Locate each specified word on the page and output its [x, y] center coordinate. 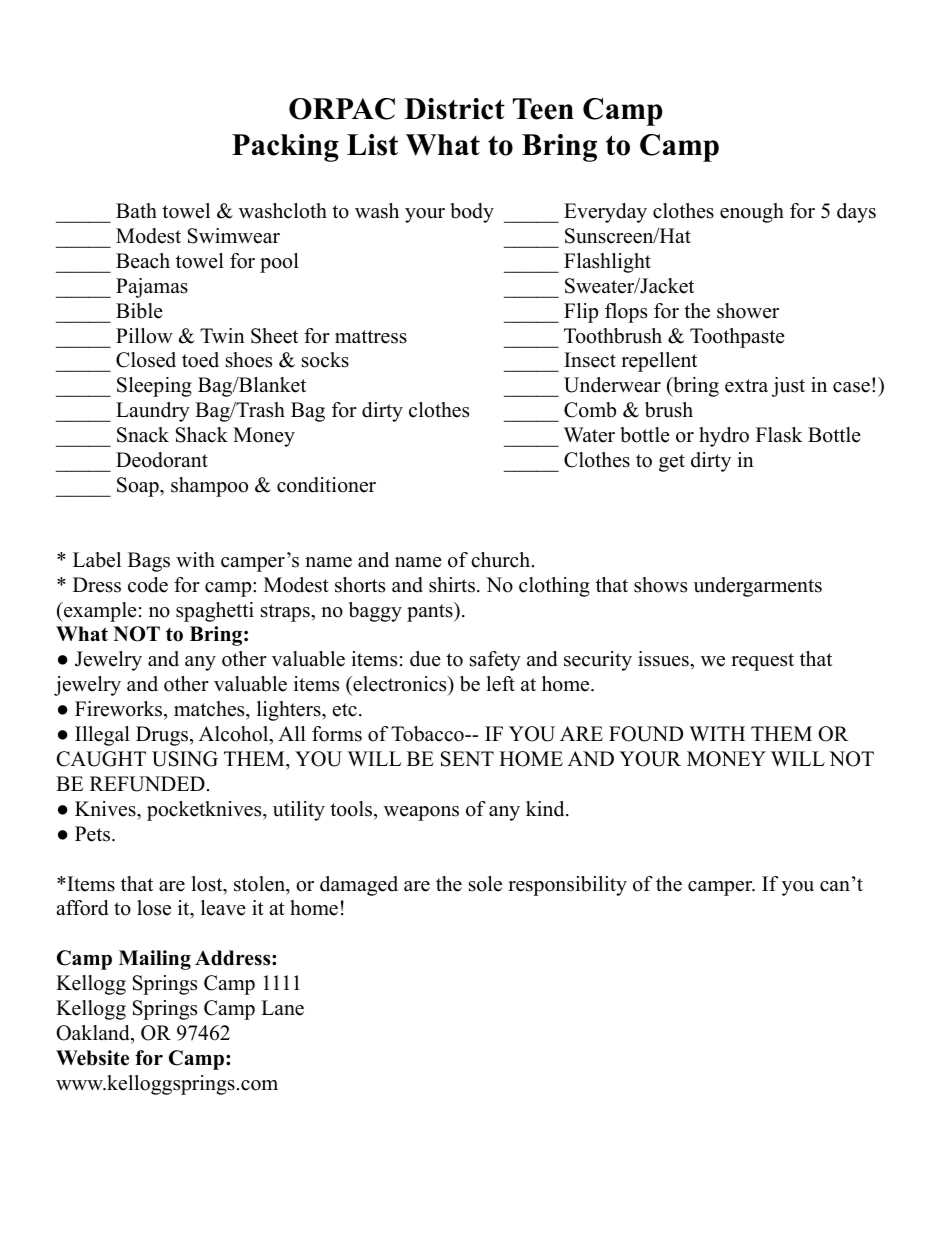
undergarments [757, 587]
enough [752, 213]
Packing [285, 148]
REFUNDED [147, 784]
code [148, 585]
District [454, 109]
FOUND [646, 734]
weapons [421, 813]
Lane [282, 1008]
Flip [581, 313]
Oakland [94, 1033]
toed [200, 360]
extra [746, 386]
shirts [452, 585]
